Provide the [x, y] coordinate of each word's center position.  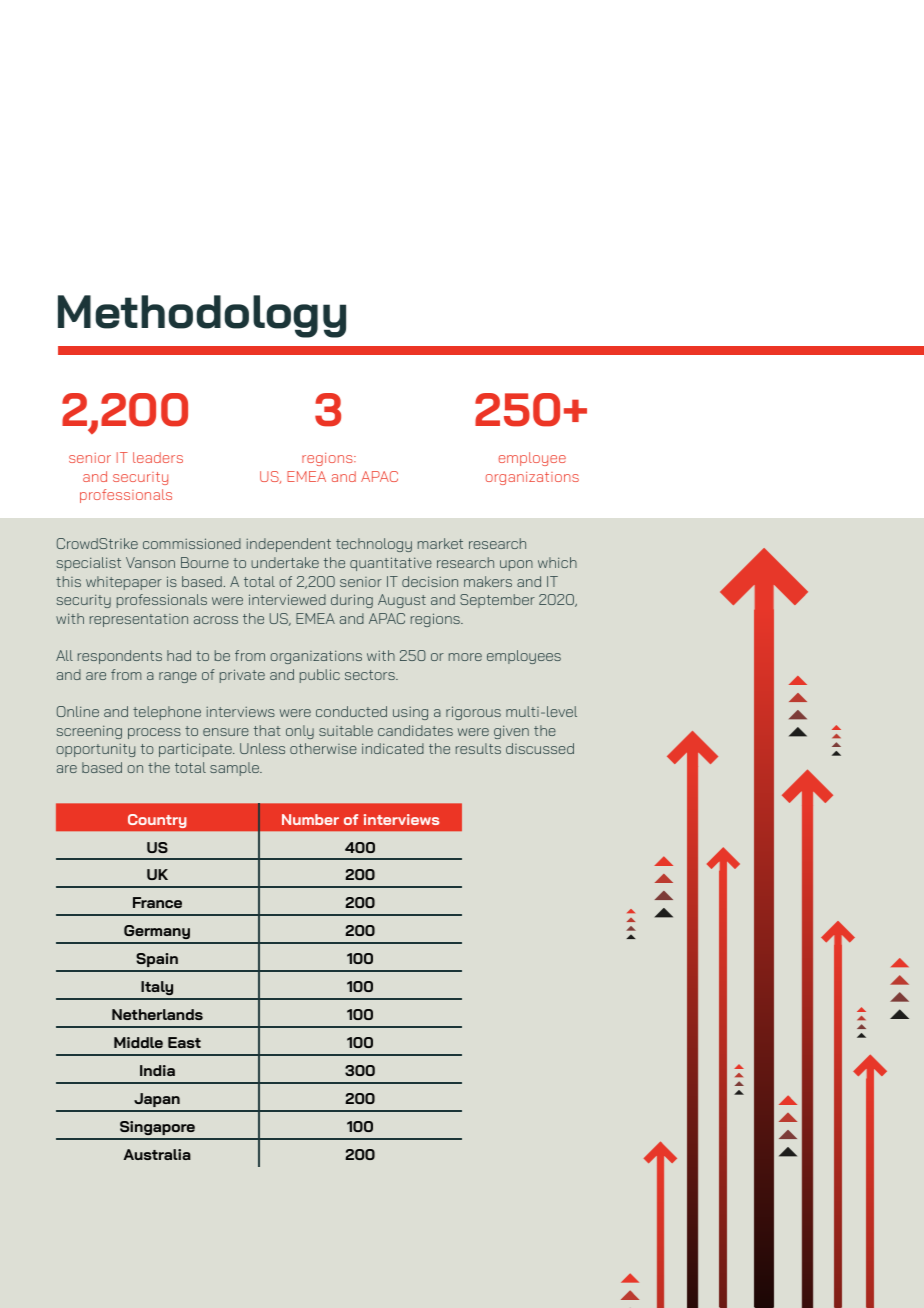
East [184, 1042]
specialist [89, 564]
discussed [540, 748]
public [320, 676]
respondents [120, 657]
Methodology [202, 316]
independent [288, 545]
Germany [157, 934]
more [465, 657]
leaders [158, 457]
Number [310, 819]
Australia [157, 1154]
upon [516, 565]
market [440, 543]
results [478, 748]
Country [157, 821]
